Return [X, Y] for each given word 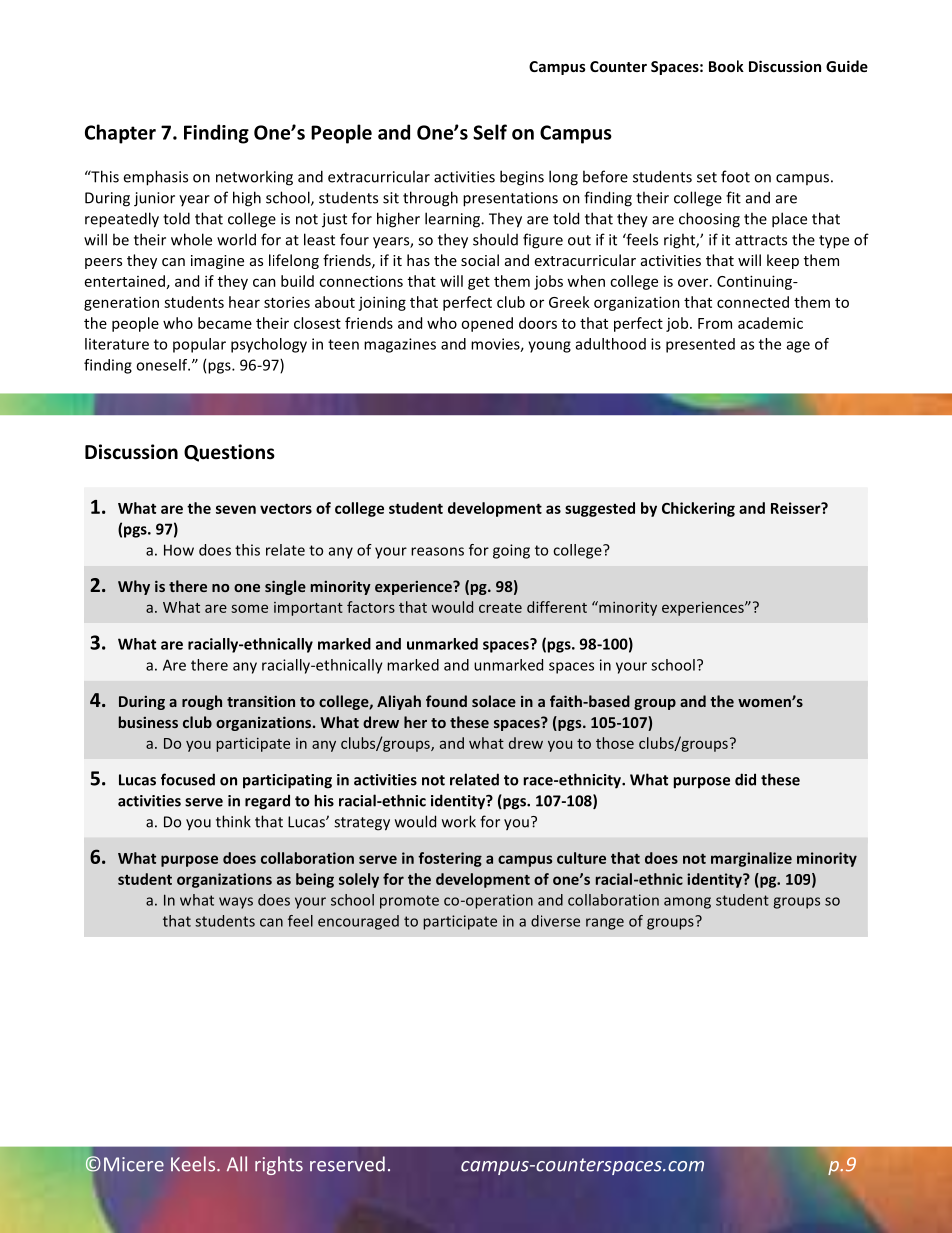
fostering [450, 859]
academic [770, 323]
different [557, 607]
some [249, 608]
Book [726, 66]
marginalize [751, 859]
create [500, 608]
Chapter [120, 134]
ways [236, 903]
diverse [555, 921]
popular [199, 345]
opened [487, 324]
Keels [194, 1164]
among [687, 903]
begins [522, 178]
